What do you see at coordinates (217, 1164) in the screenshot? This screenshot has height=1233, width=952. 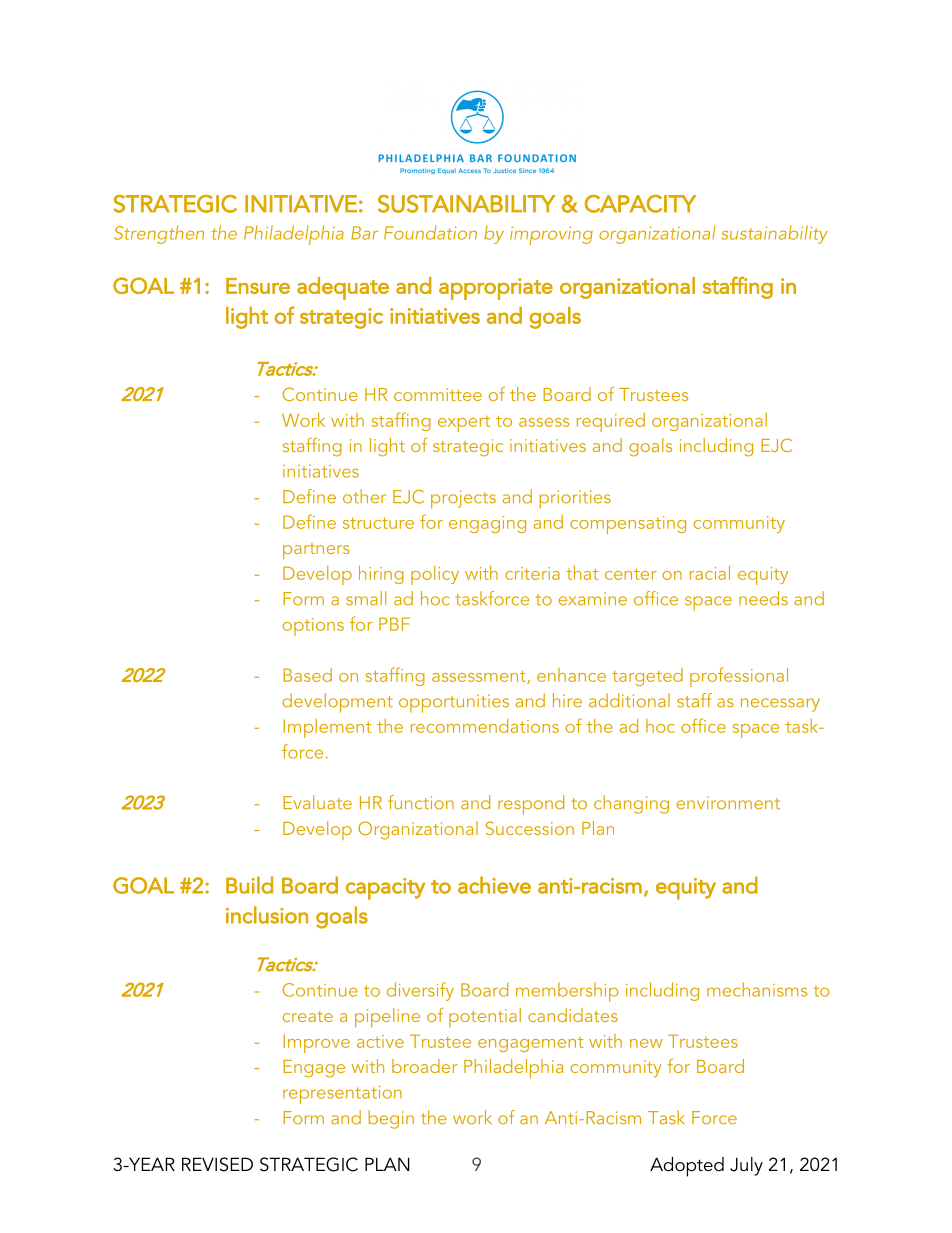 I see `REVISED` at bounding box center [217, 1164].
